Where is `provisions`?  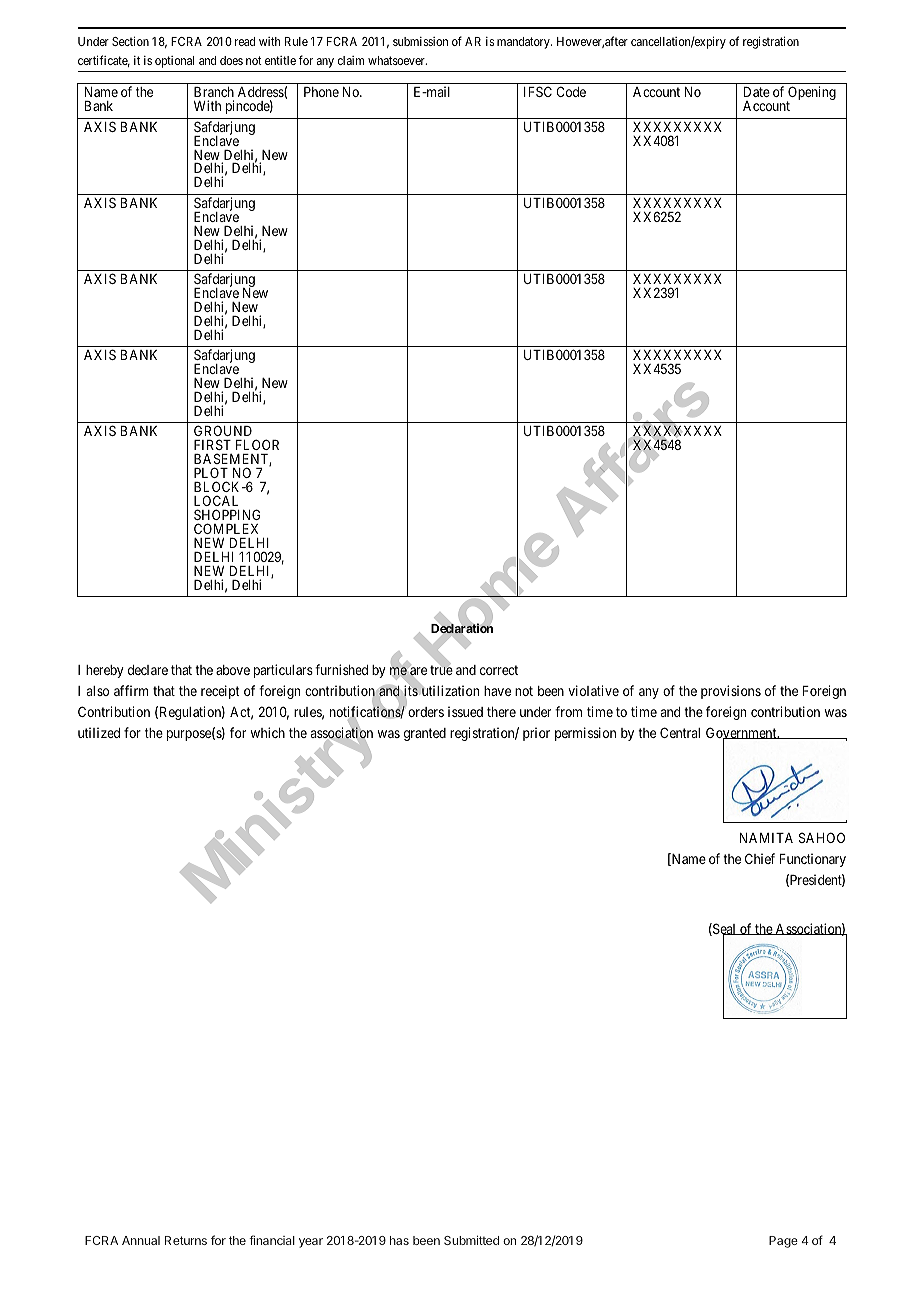
provisions is located at coordinates (731, 692).
